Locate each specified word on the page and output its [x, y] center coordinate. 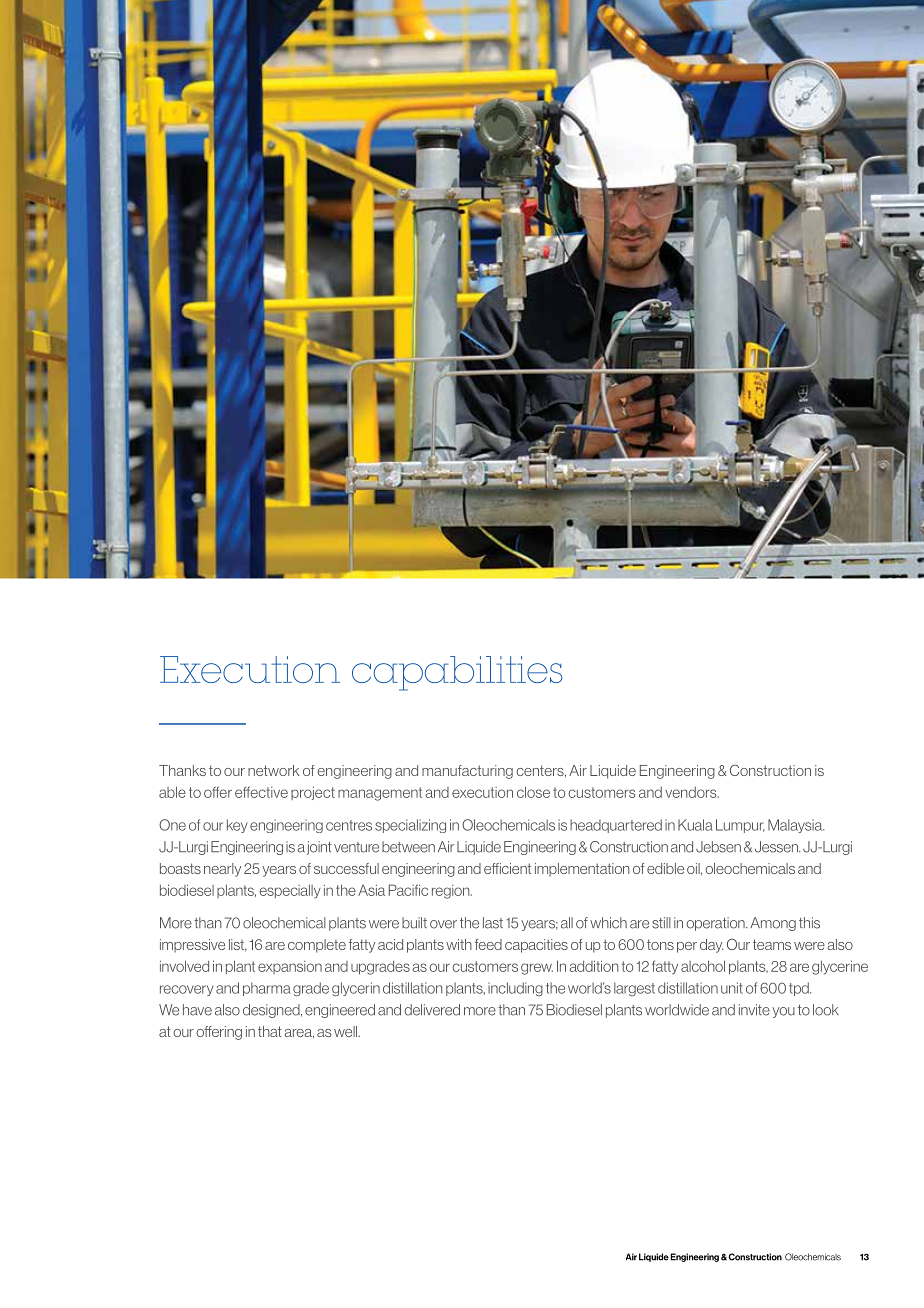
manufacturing [467, 772]
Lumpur [740, 826]
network [273, 770]
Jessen [777, 847]
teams [772, 944]
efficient [507, 868]
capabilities [457, 673]
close [533, 792]
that [270, 1031]
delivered [432, 1010]
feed [488, 944]
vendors [692, 792]
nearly [222, 870]
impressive [192, 946]
